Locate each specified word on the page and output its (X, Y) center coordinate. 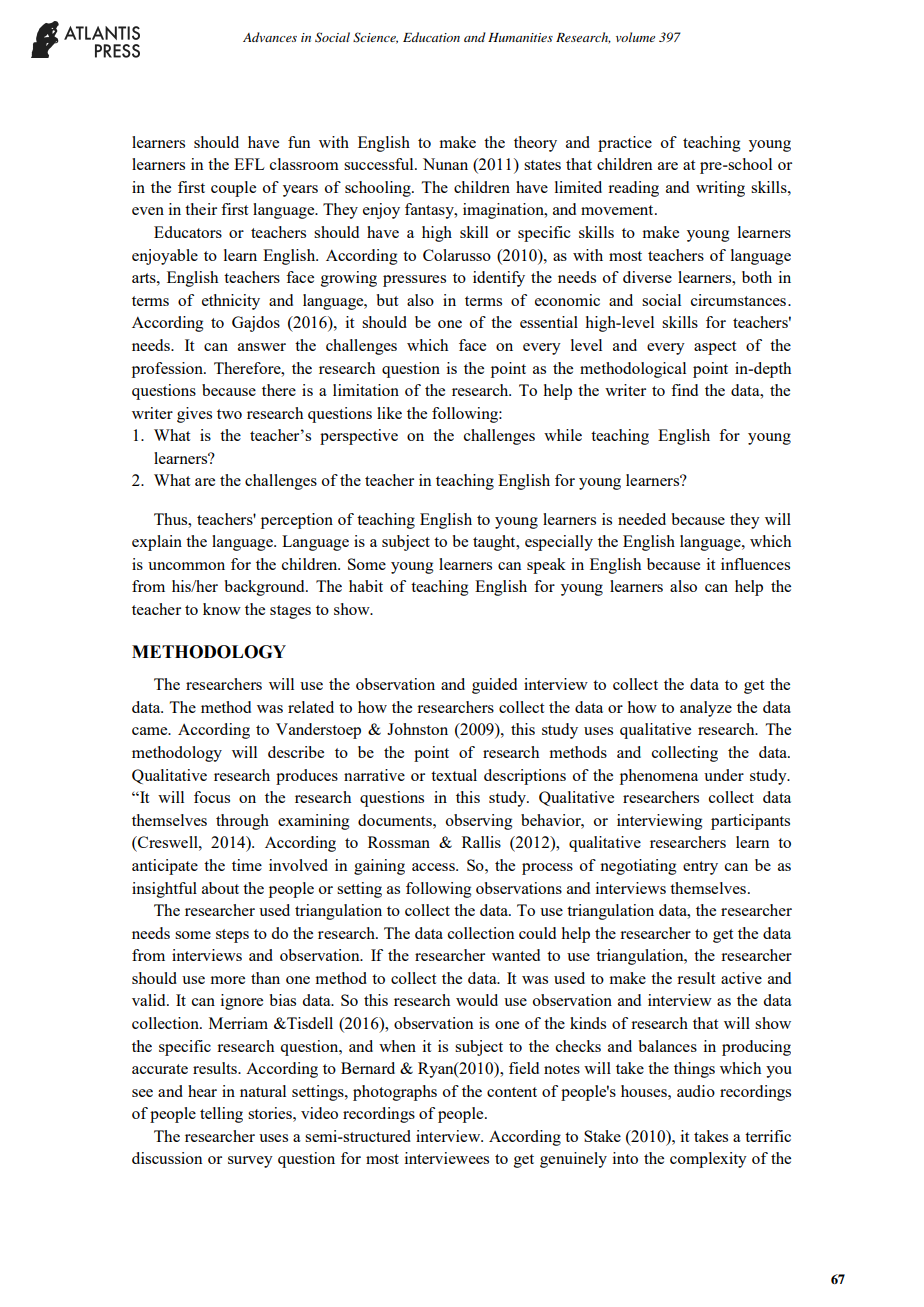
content (512, 1092)
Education (431, 37)
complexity (708, 1160)
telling (221, 1115)
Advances (270, 37)
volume (635, 37)
